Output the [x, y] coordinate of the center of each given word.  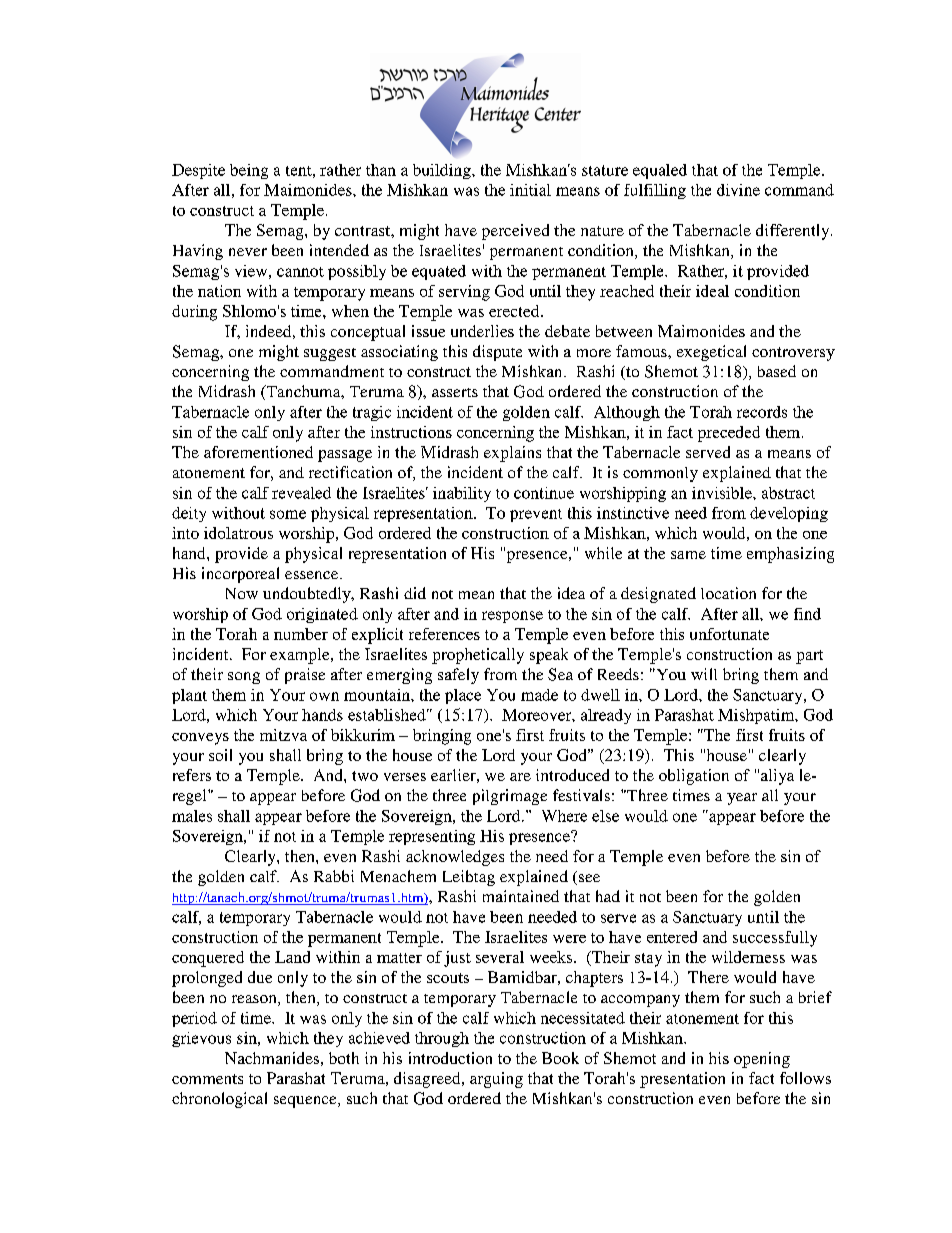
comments [207, 1079]
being [249, 171]
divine [738, 190]
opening [762, 1060]
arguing [496, 1080]
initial [530, 190]
